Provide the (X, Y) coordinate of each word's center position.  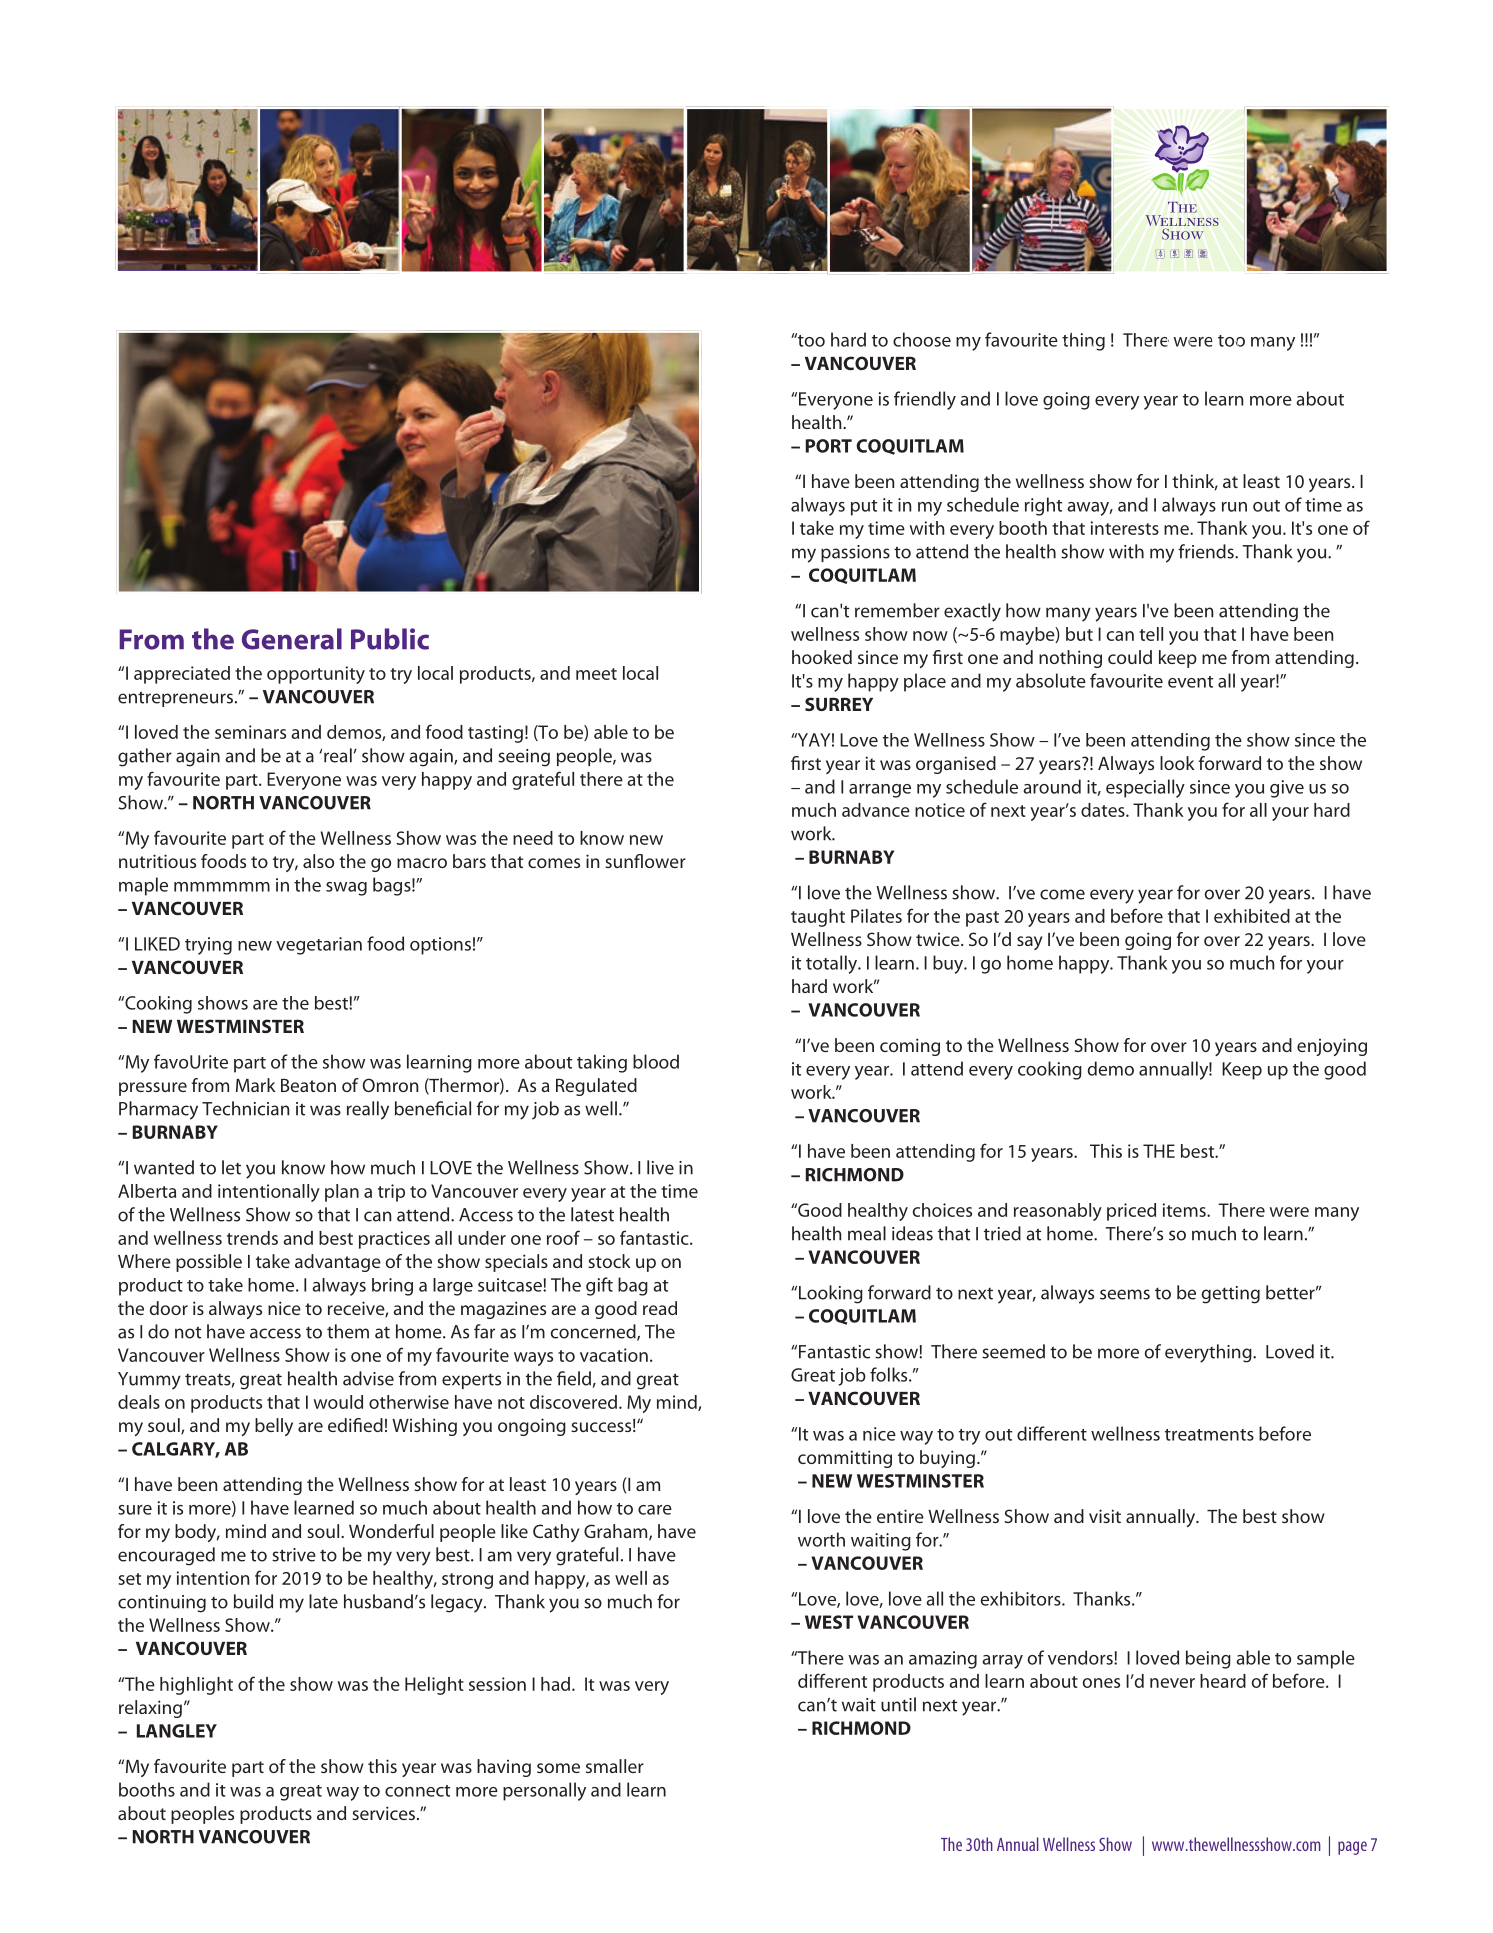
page (1352, 1848)
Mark (256, 1085)
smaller (615, 1766)
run (1234, 507)
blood (656, 1061)
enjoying (1332, 1047)
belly (274, 1427)
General (292, 639)
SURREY (839, 704)
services (383, 1813)
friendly (925, 400)
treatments (1209, 1435)
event (1190, 682)
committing (845, 1459)
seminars (250, 732)
